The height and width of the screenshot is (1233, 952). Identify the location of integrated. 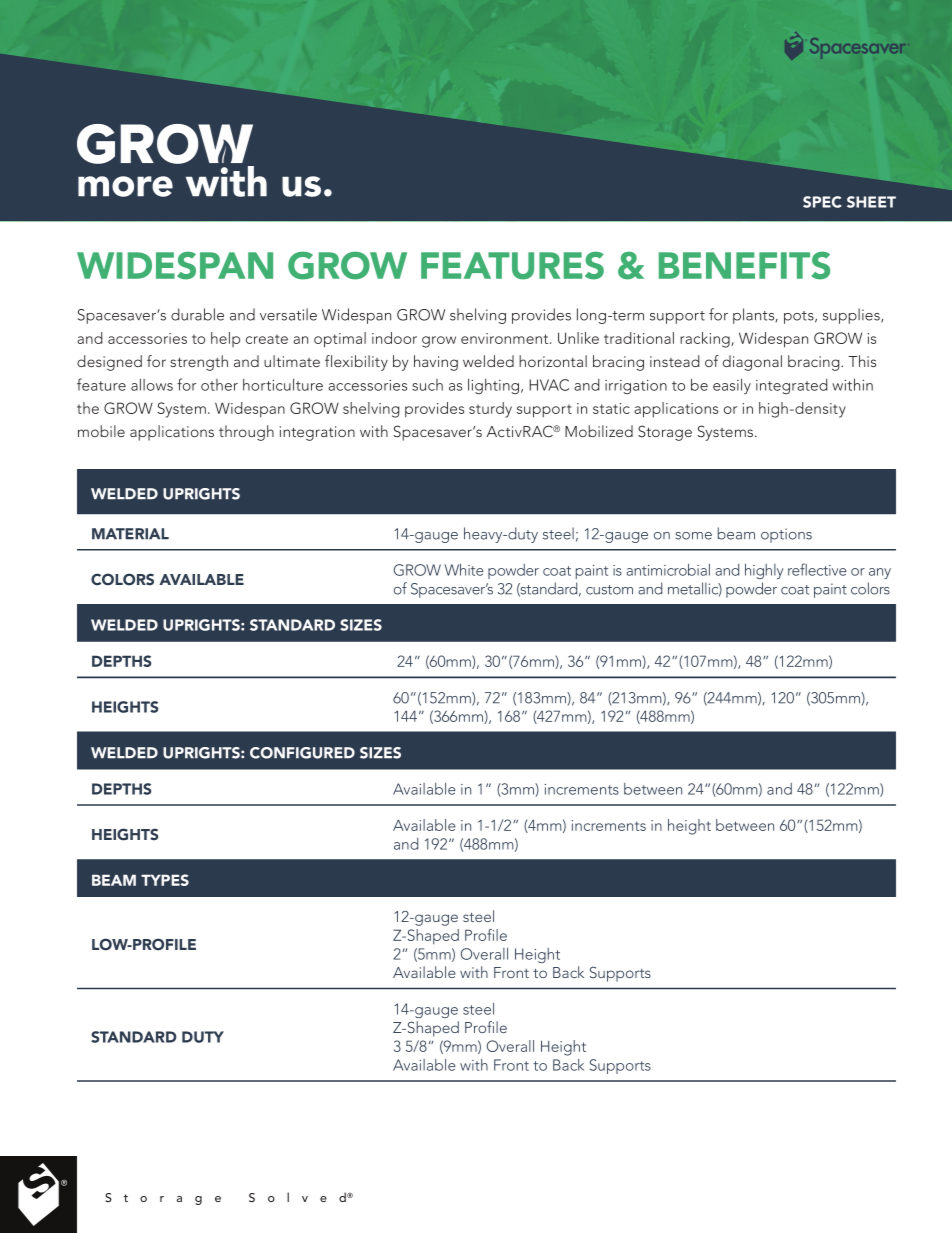
(791, 386).
